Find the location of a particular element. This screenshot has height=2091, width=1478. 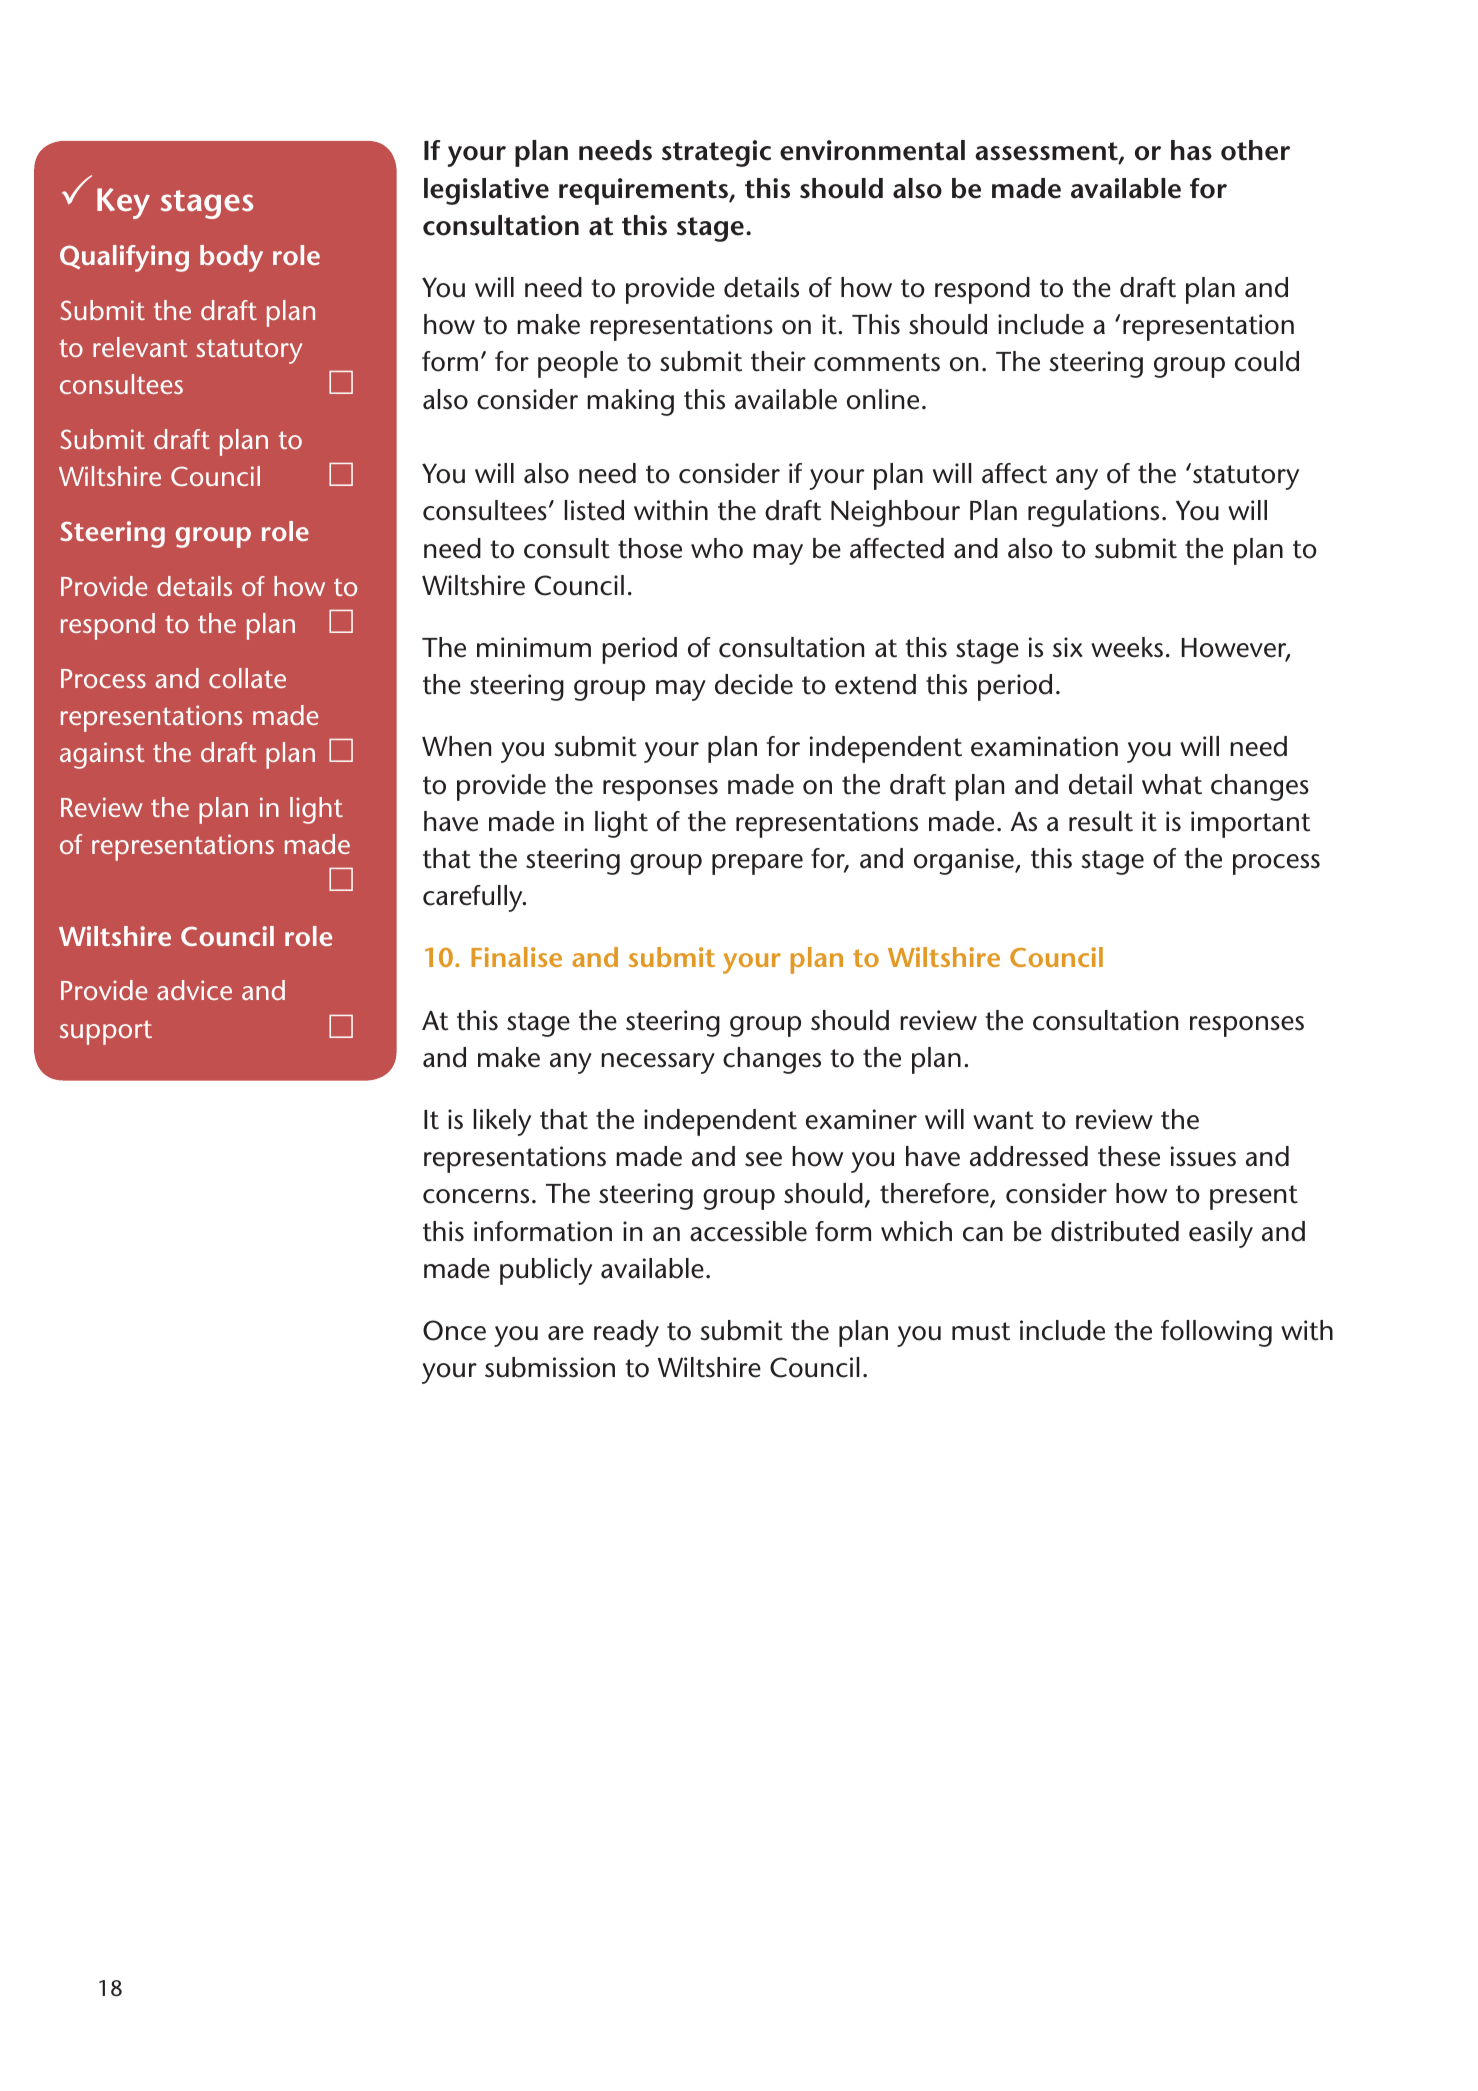

relevant is located at coordinates (140, 347).
